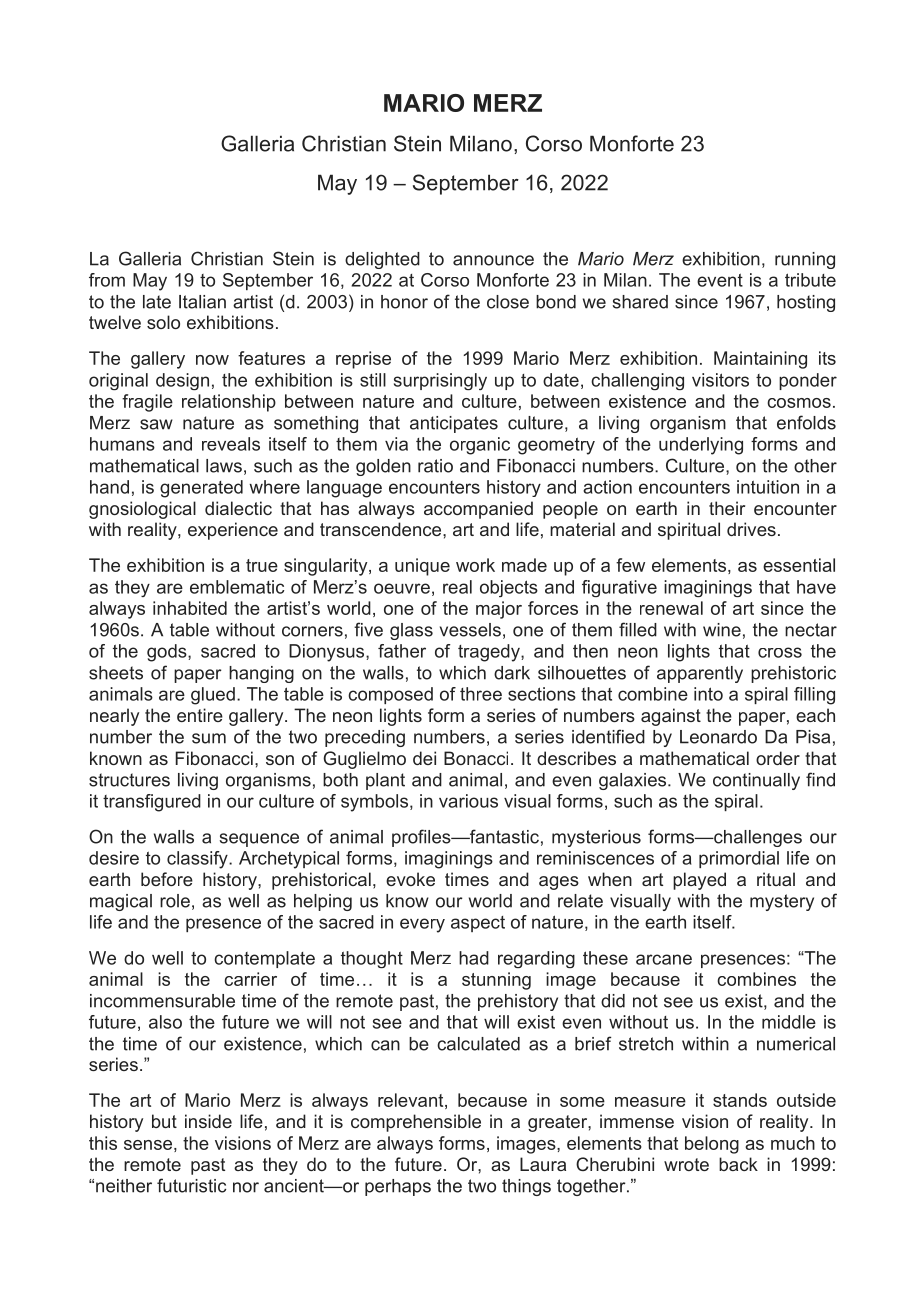 This screenshot has width=924, height=1308. What do you see at coordinates (739, 859) in the screenshot?
I see `primordial` at bounding box center [739, 859].
